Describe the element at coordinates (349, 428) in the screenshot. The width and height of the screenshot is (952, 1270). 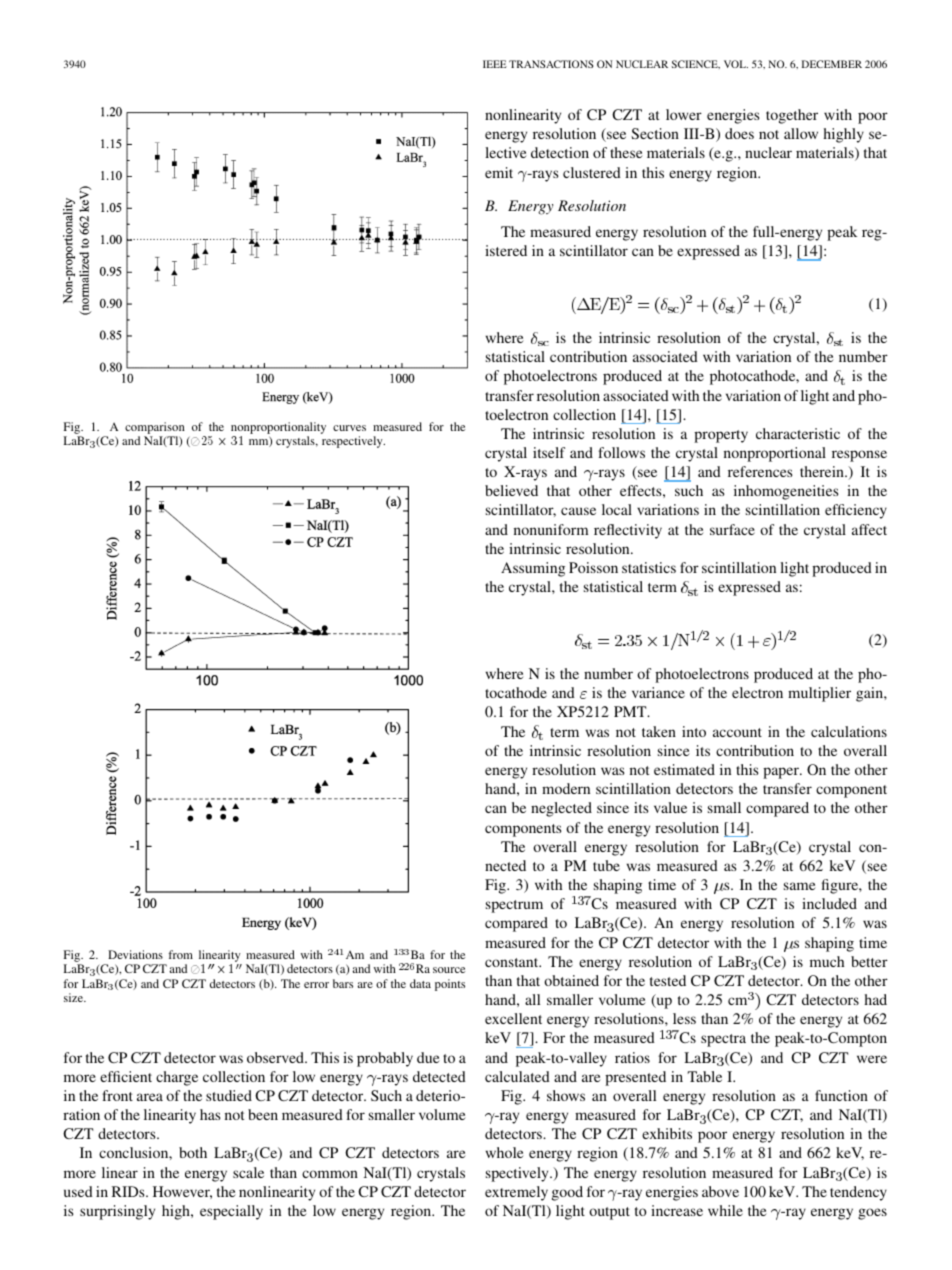
I see `curves` at that location.
